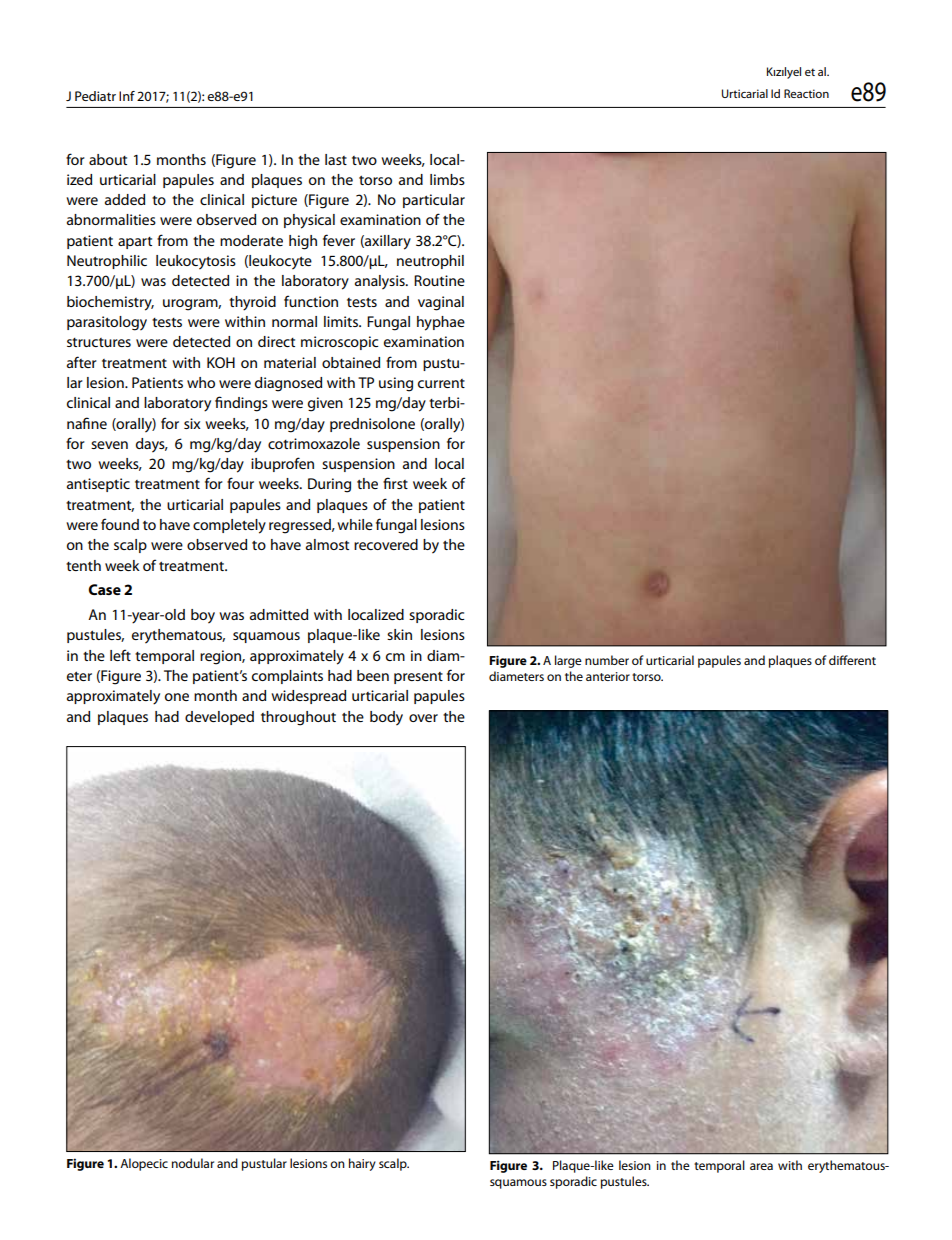 This document has width=952, height=1240. What do you see at coordinates (362, 1164) in the document?
I see `hairy` at bounding box center [362, 1164].
